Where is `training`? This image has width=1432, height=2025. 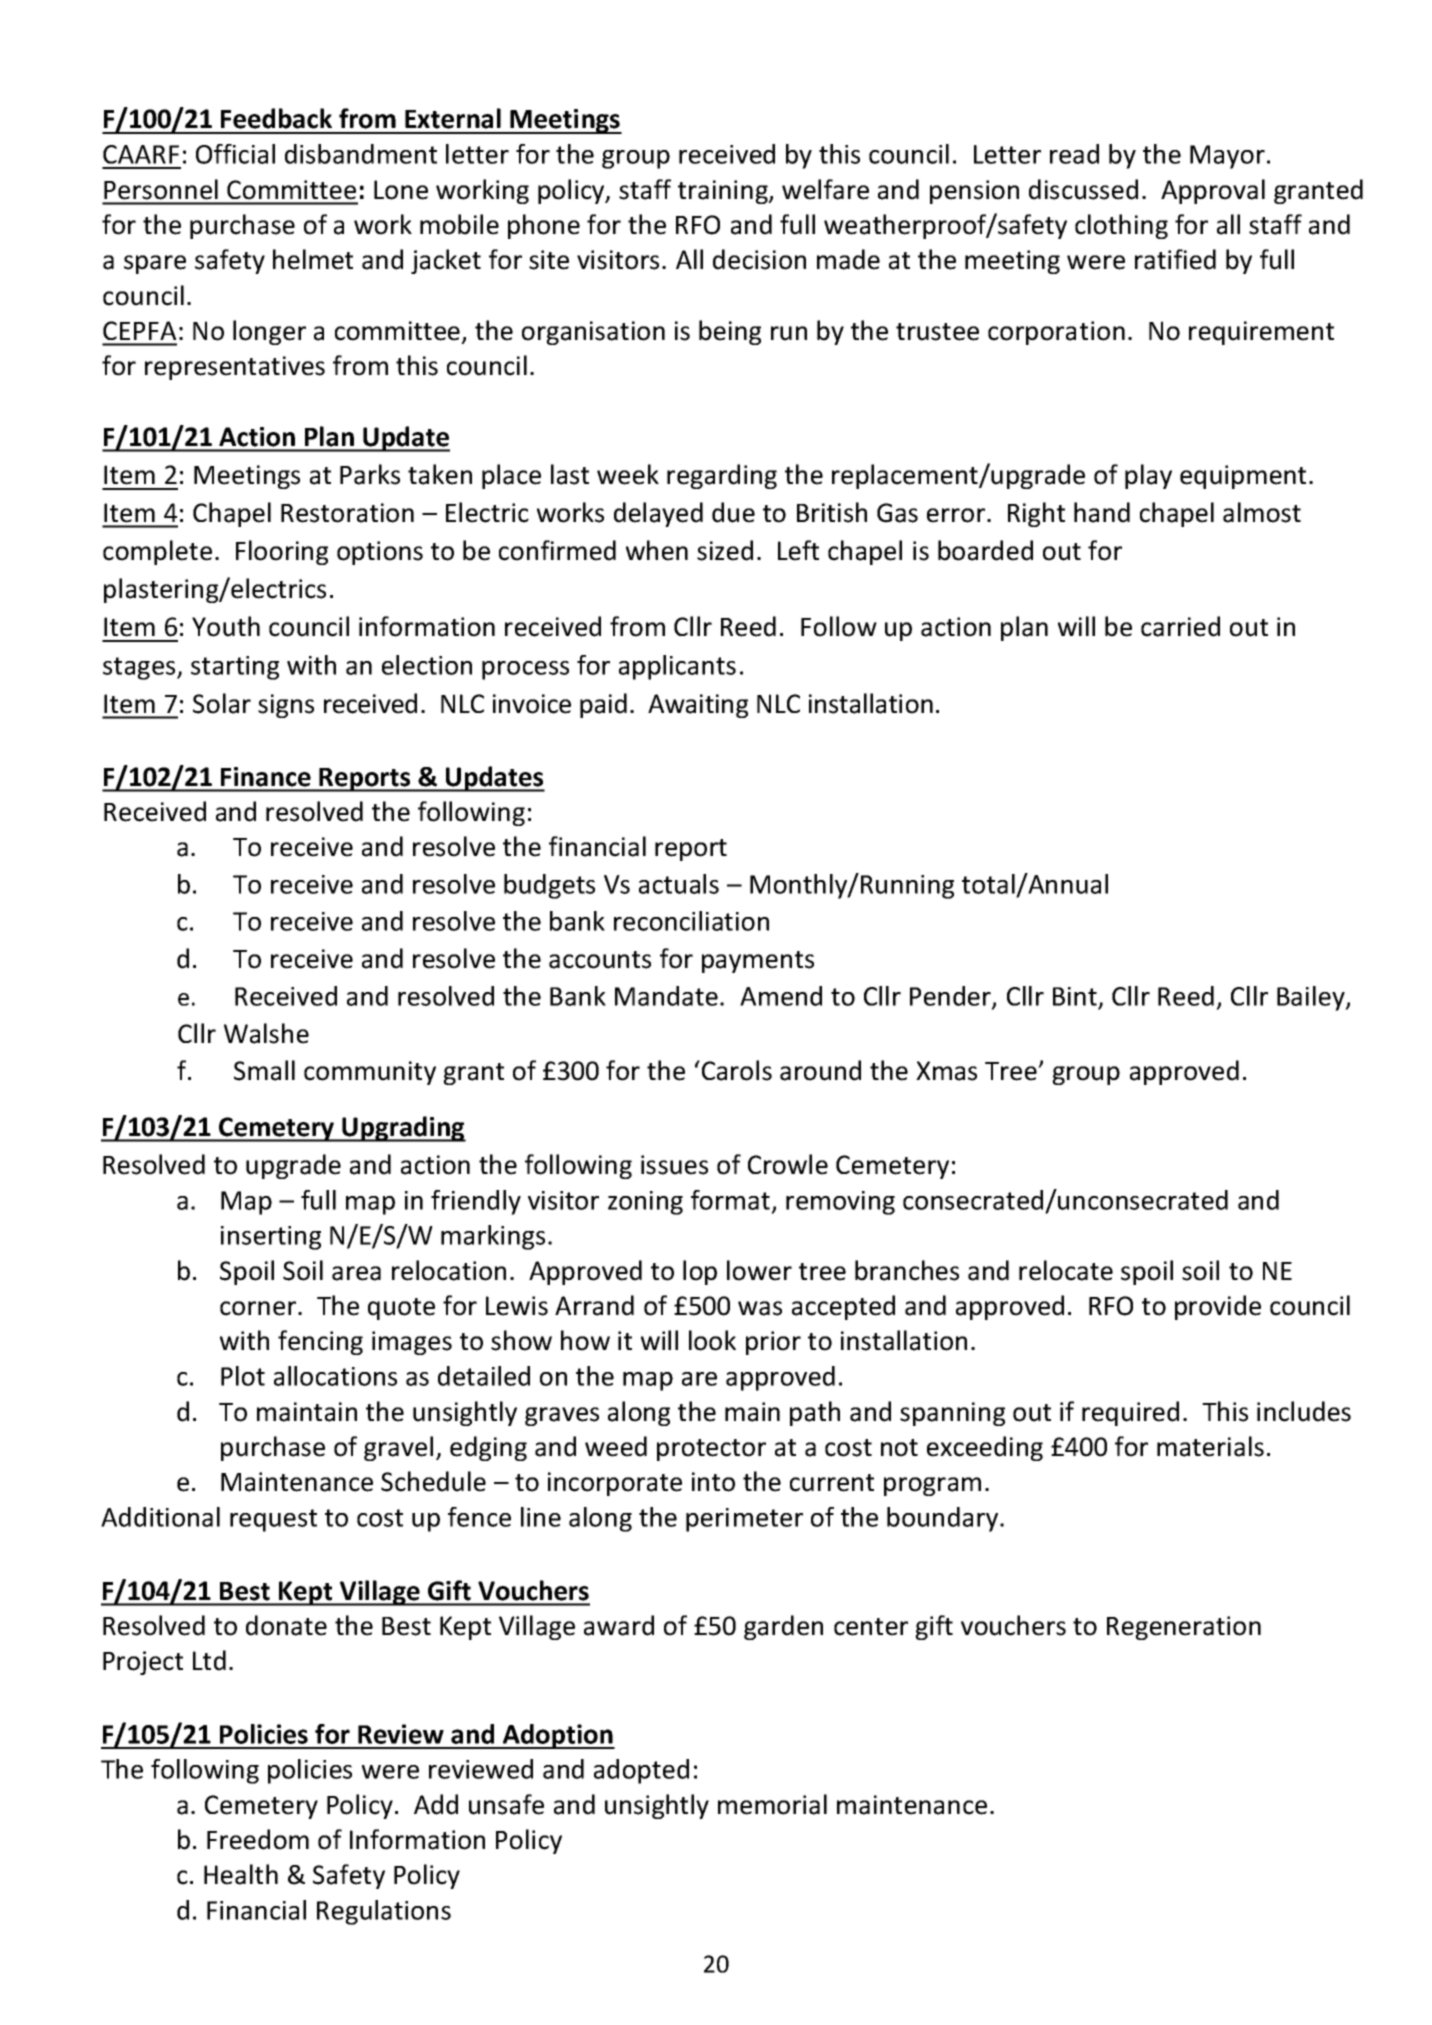
training is located at coordinates (724, 192).
